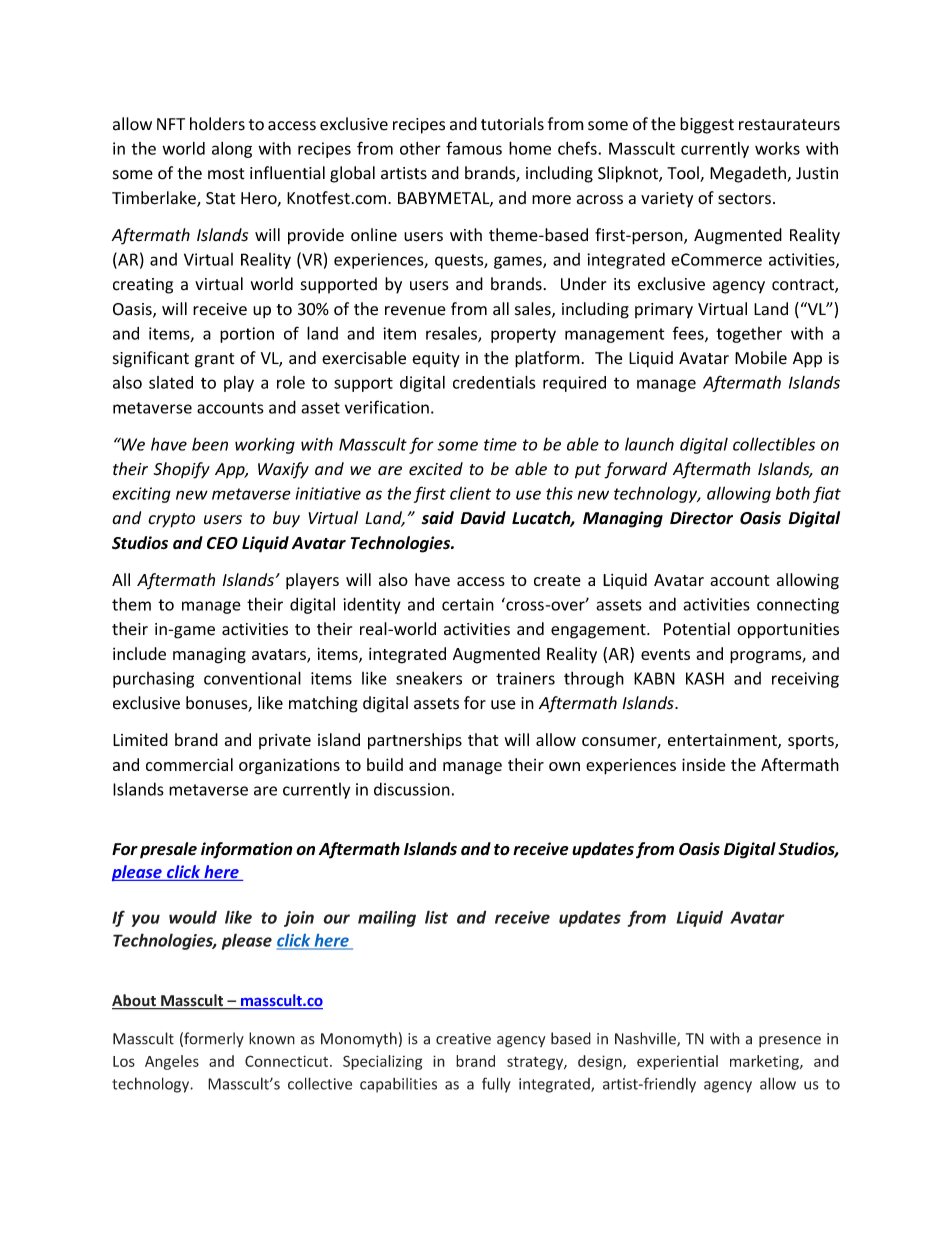 The height and width of the page is (1233, 952). What do you see at coordinates (222, 543) in the page?
I see `CEO` at bounding box center [222, 543].
